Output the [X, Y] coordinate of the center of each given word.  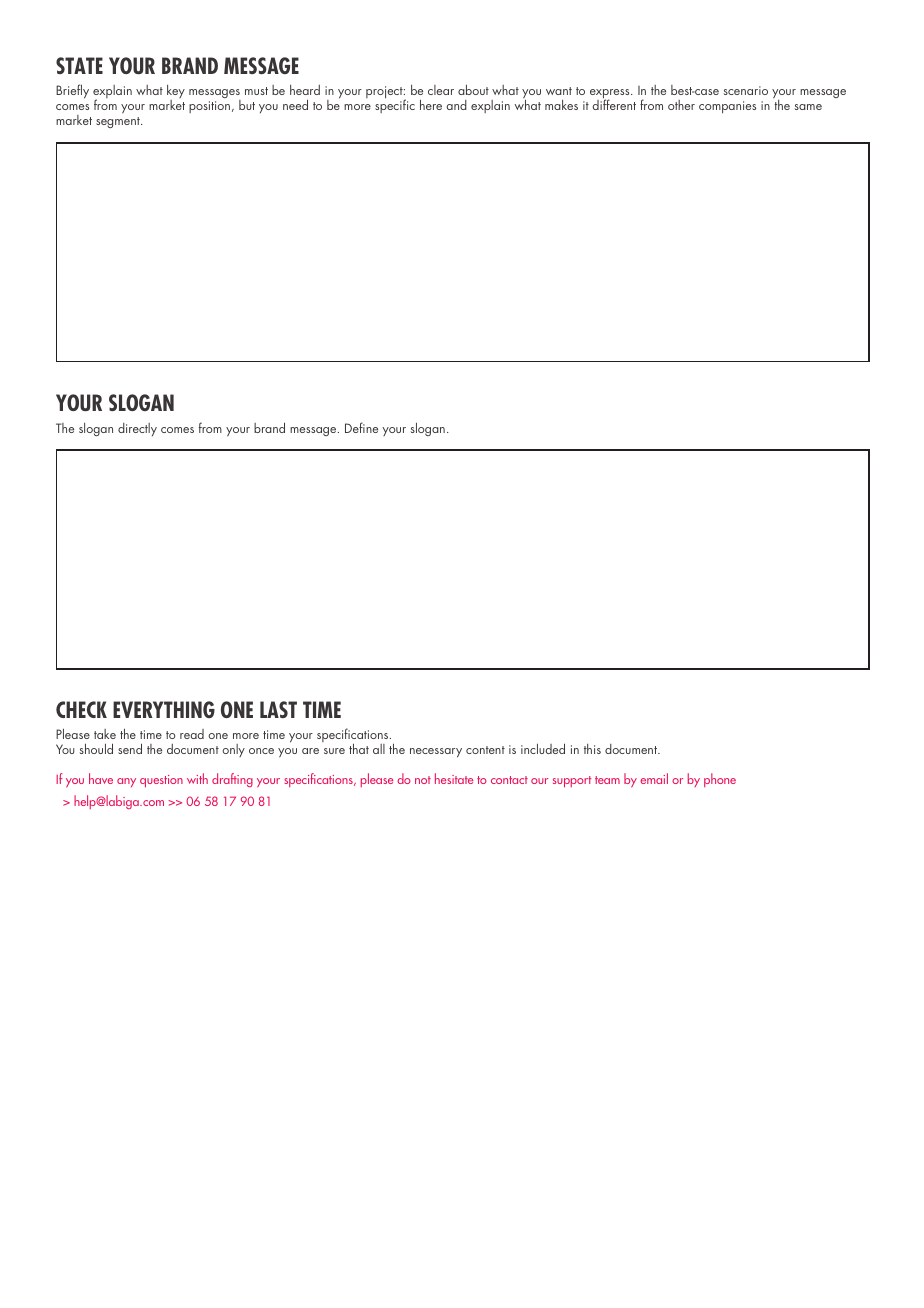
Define [361, 427]
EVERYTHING [164, 709]
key [176, 93]
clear [441, 90]
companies [727, 107]
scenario [746, 90]
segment [119, 122]
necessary [436, 753]
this [592, 749]
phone [720, 780]
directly [137, 429]
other [681, 105]
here [431, 104]
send [130, 748]
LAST [278, 709]
